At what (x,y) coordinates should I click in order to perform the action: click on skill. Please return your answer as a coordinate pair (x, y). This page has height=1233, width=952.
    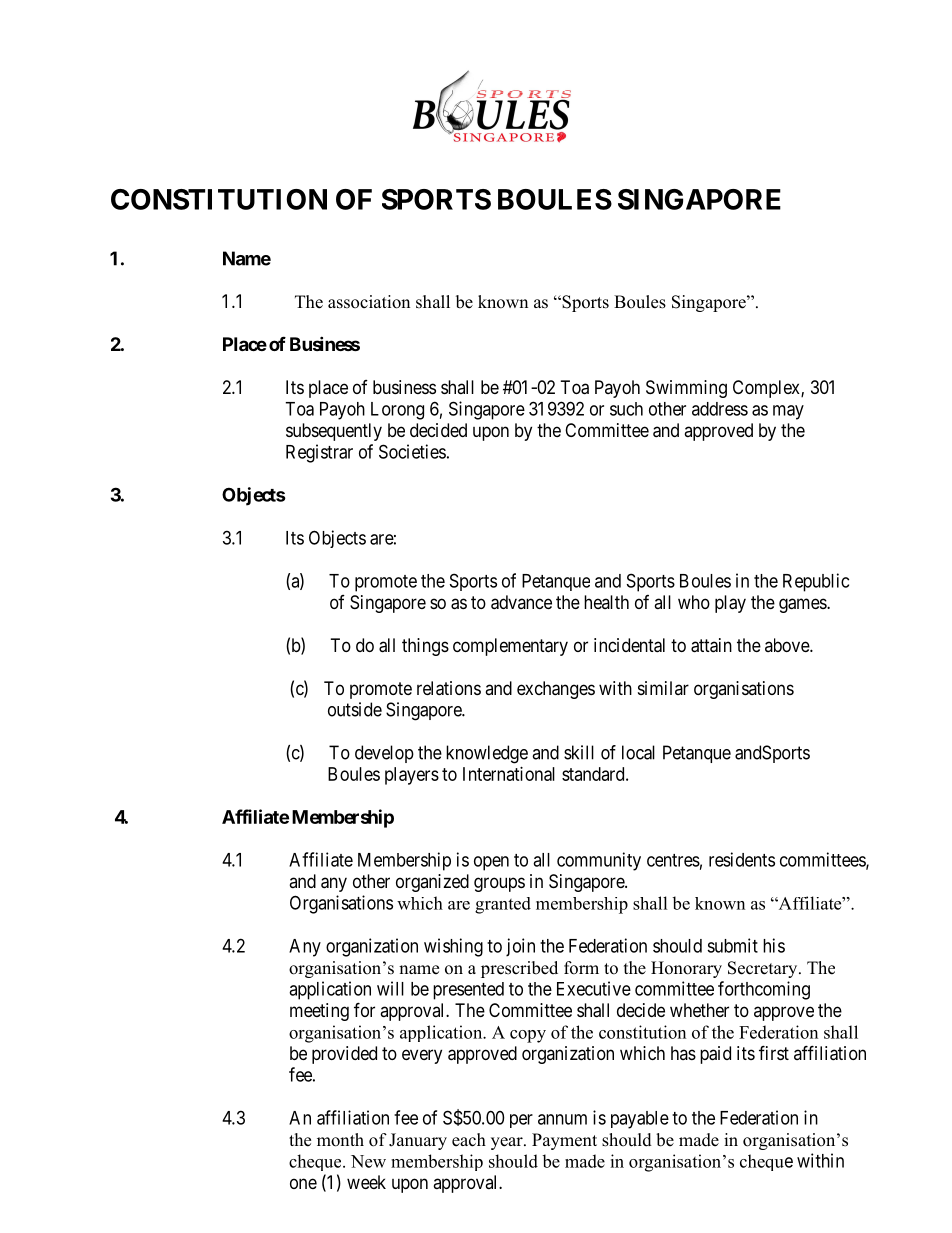
    Looking at the image, I should click on (579, 752).
